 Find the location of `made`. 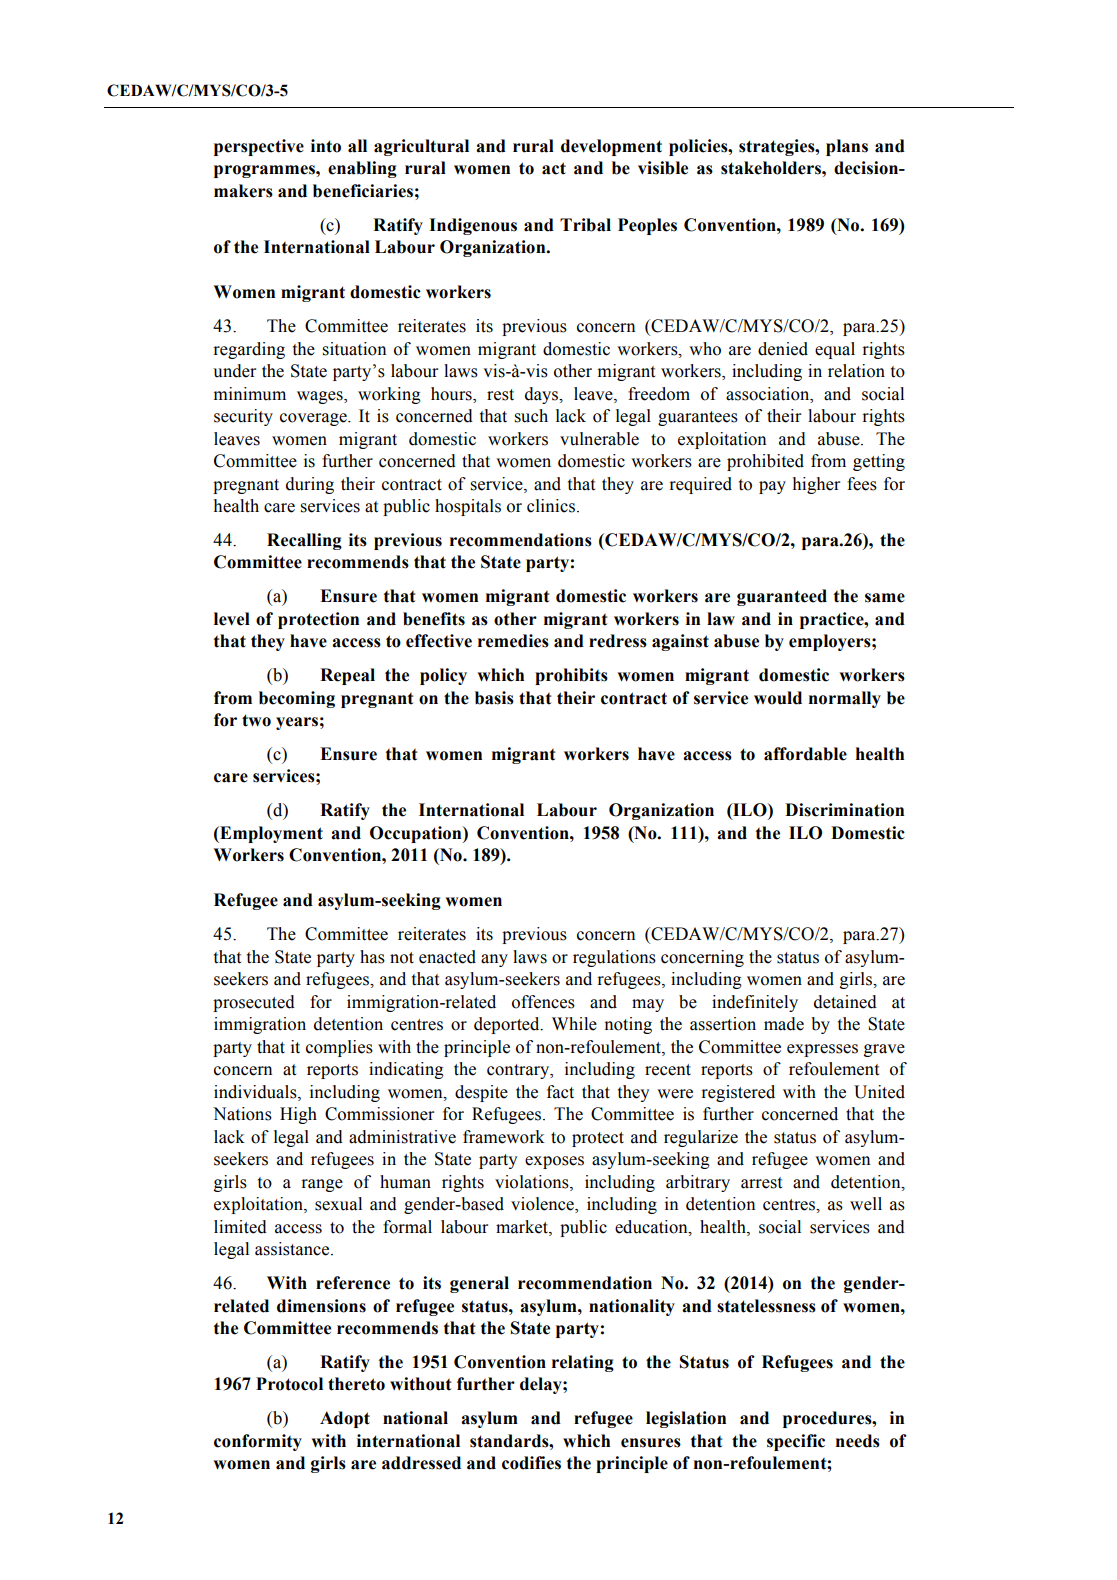

made is located at coordinates (784, 1024).
